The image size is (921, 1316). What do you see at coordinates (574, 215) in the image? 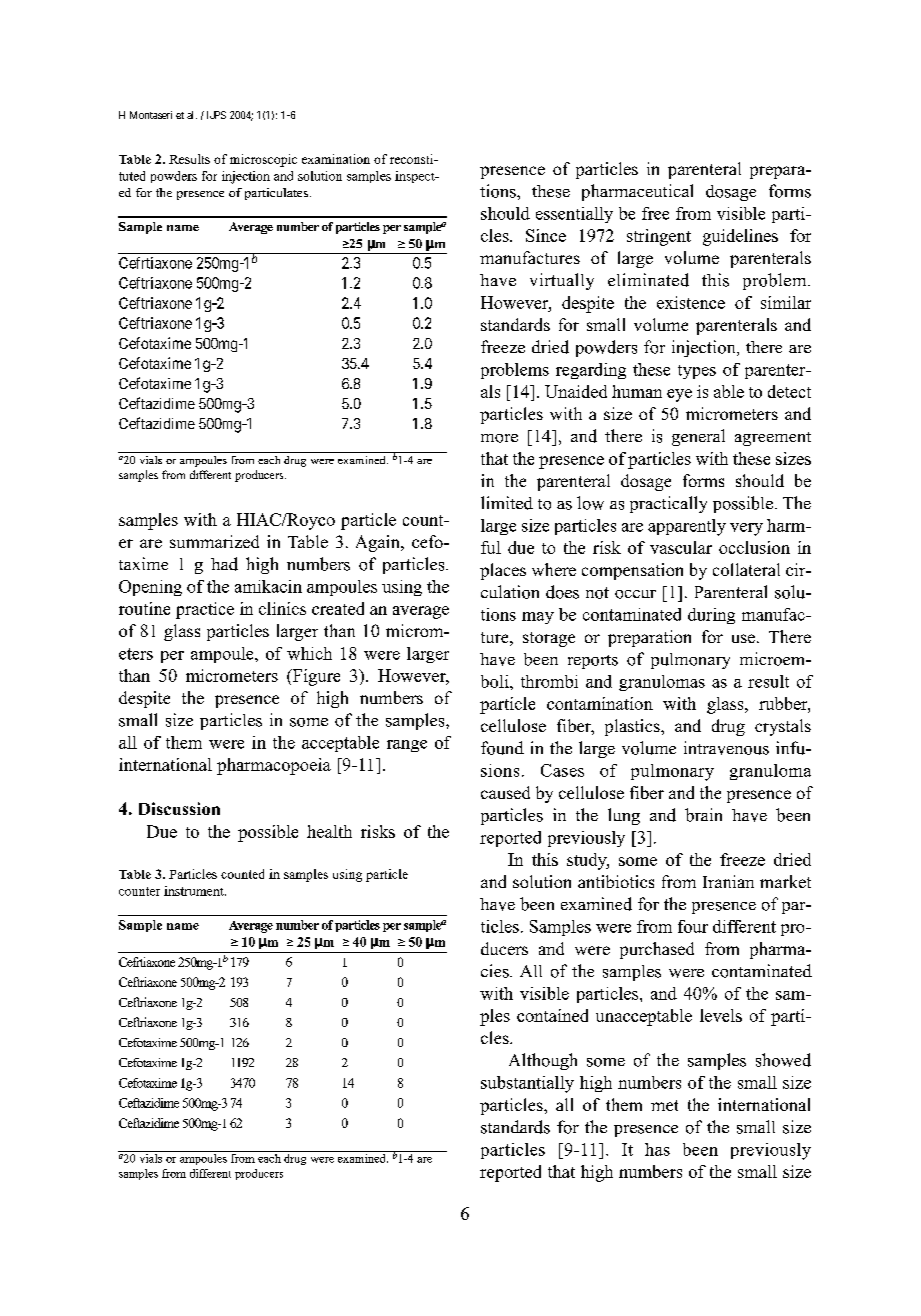
I see `essentially` at bounding box center [574, 215].
